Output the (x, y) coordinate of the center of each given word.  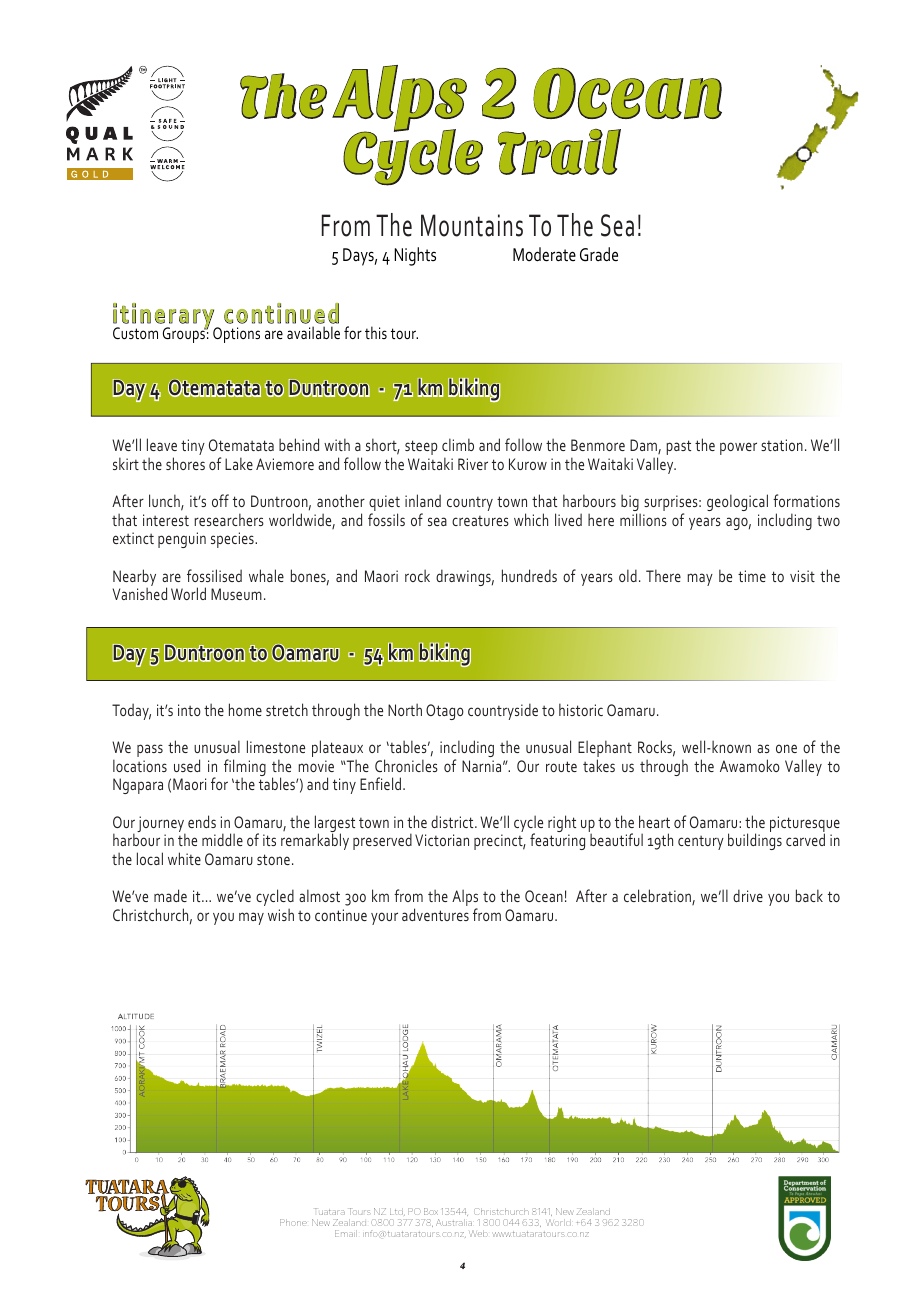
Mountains (472, 225)
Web (478, 1233)
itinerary (164, 317)
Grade (599, 254)
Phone (293, 1222)
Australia (454, 1222)
